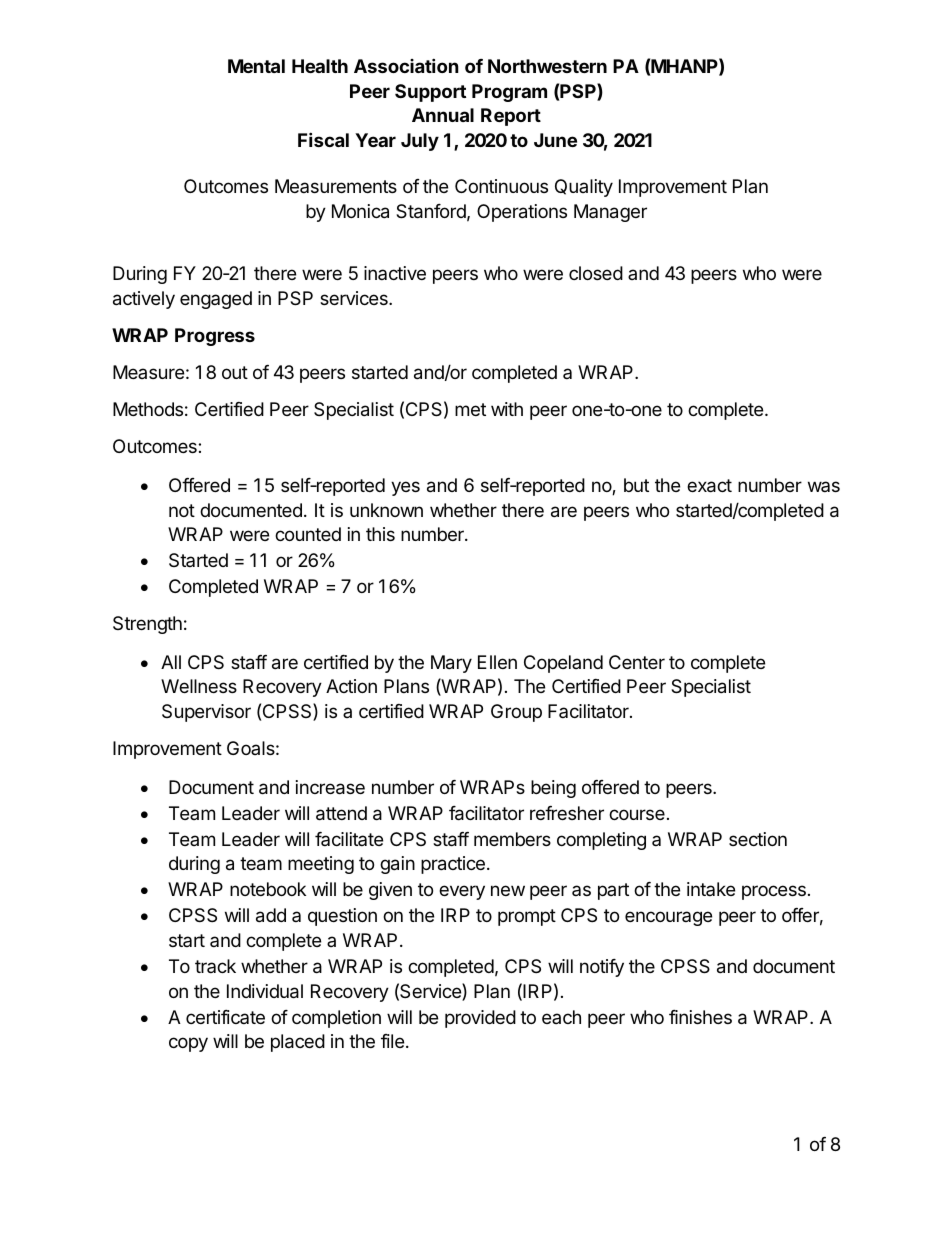  I want to click on Program, so click(509, 93).
